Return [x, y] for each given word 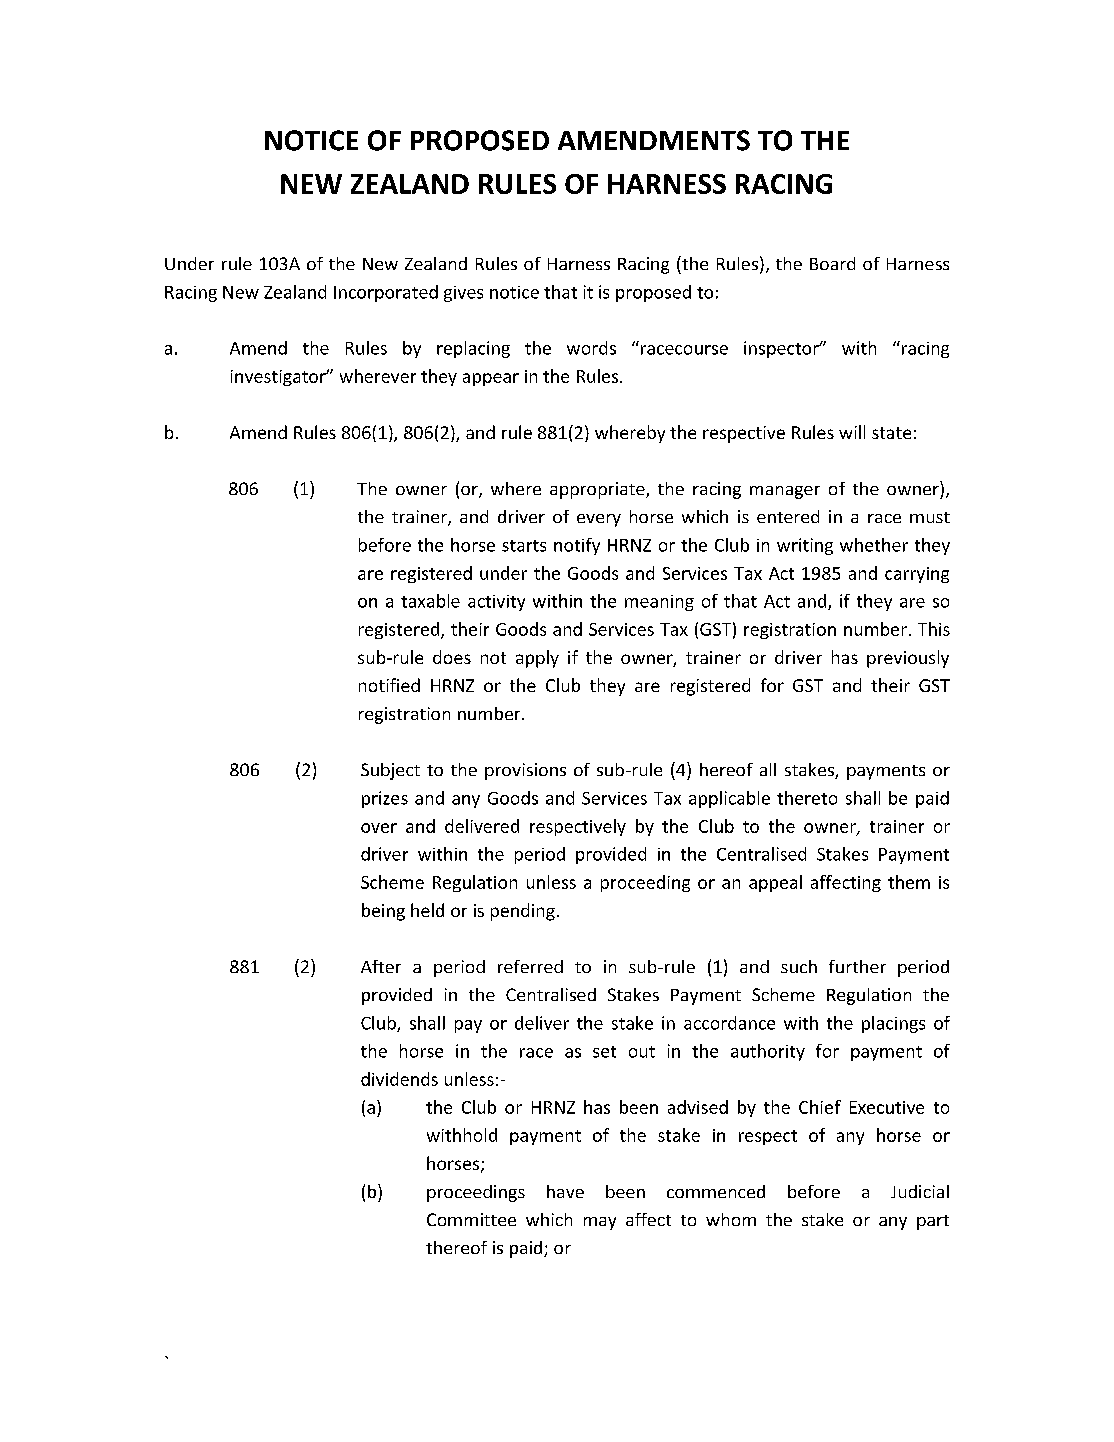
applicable [729, 799]
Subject [390, 771]
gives [463, 294]
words [591, 348]
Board [832, 263]
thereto [807, 798]
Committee [471, 1219]
